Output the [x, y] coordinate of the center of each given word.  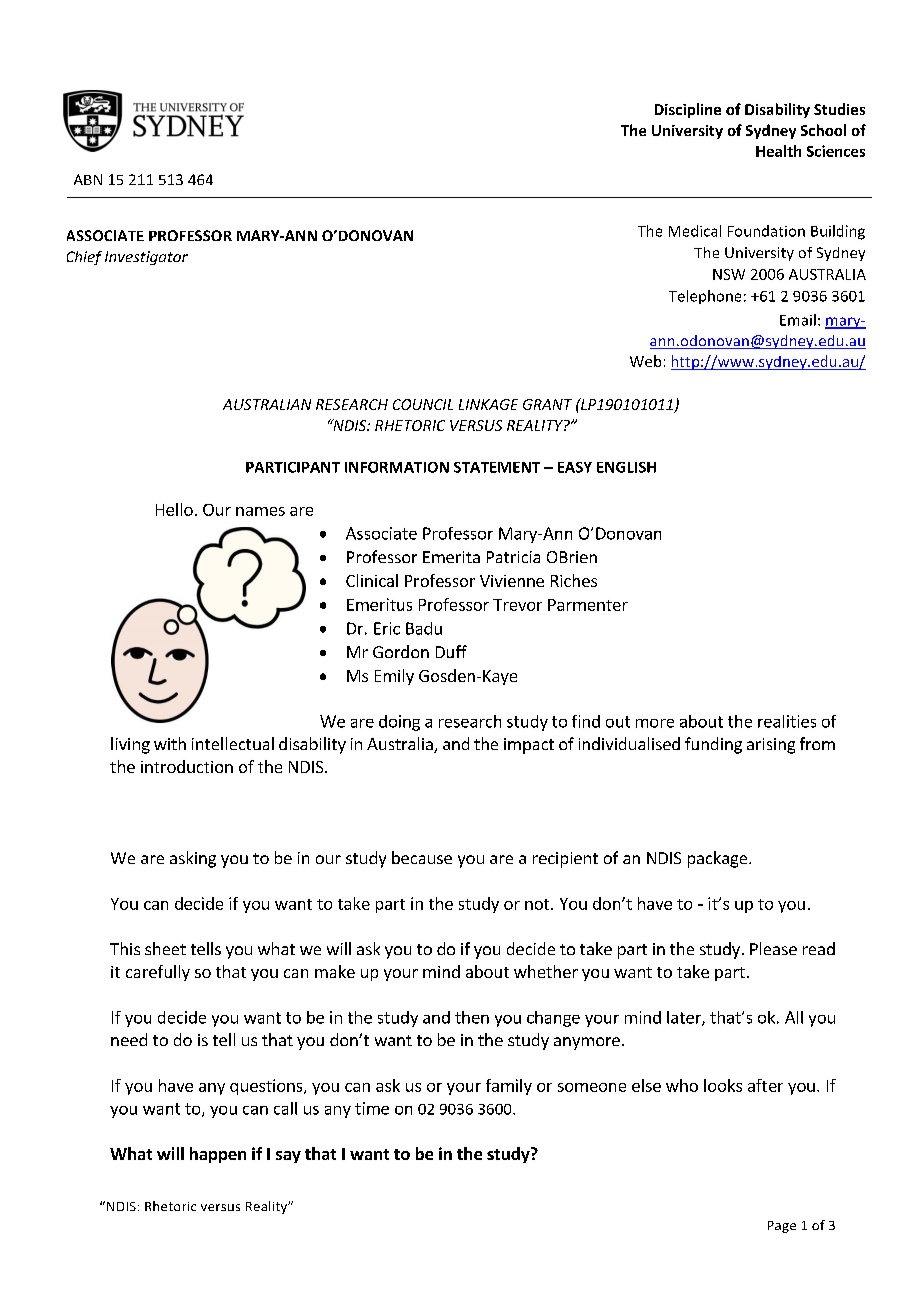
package [719, 859]
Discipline [688, 110]
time [372, 1108]
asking [193, 859]
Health [778, 151]
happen [218, 1155]
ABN [88, 179]
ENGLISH [626, 467]
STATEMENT [497, 467]
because [422, 857]
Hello [174, 509]
